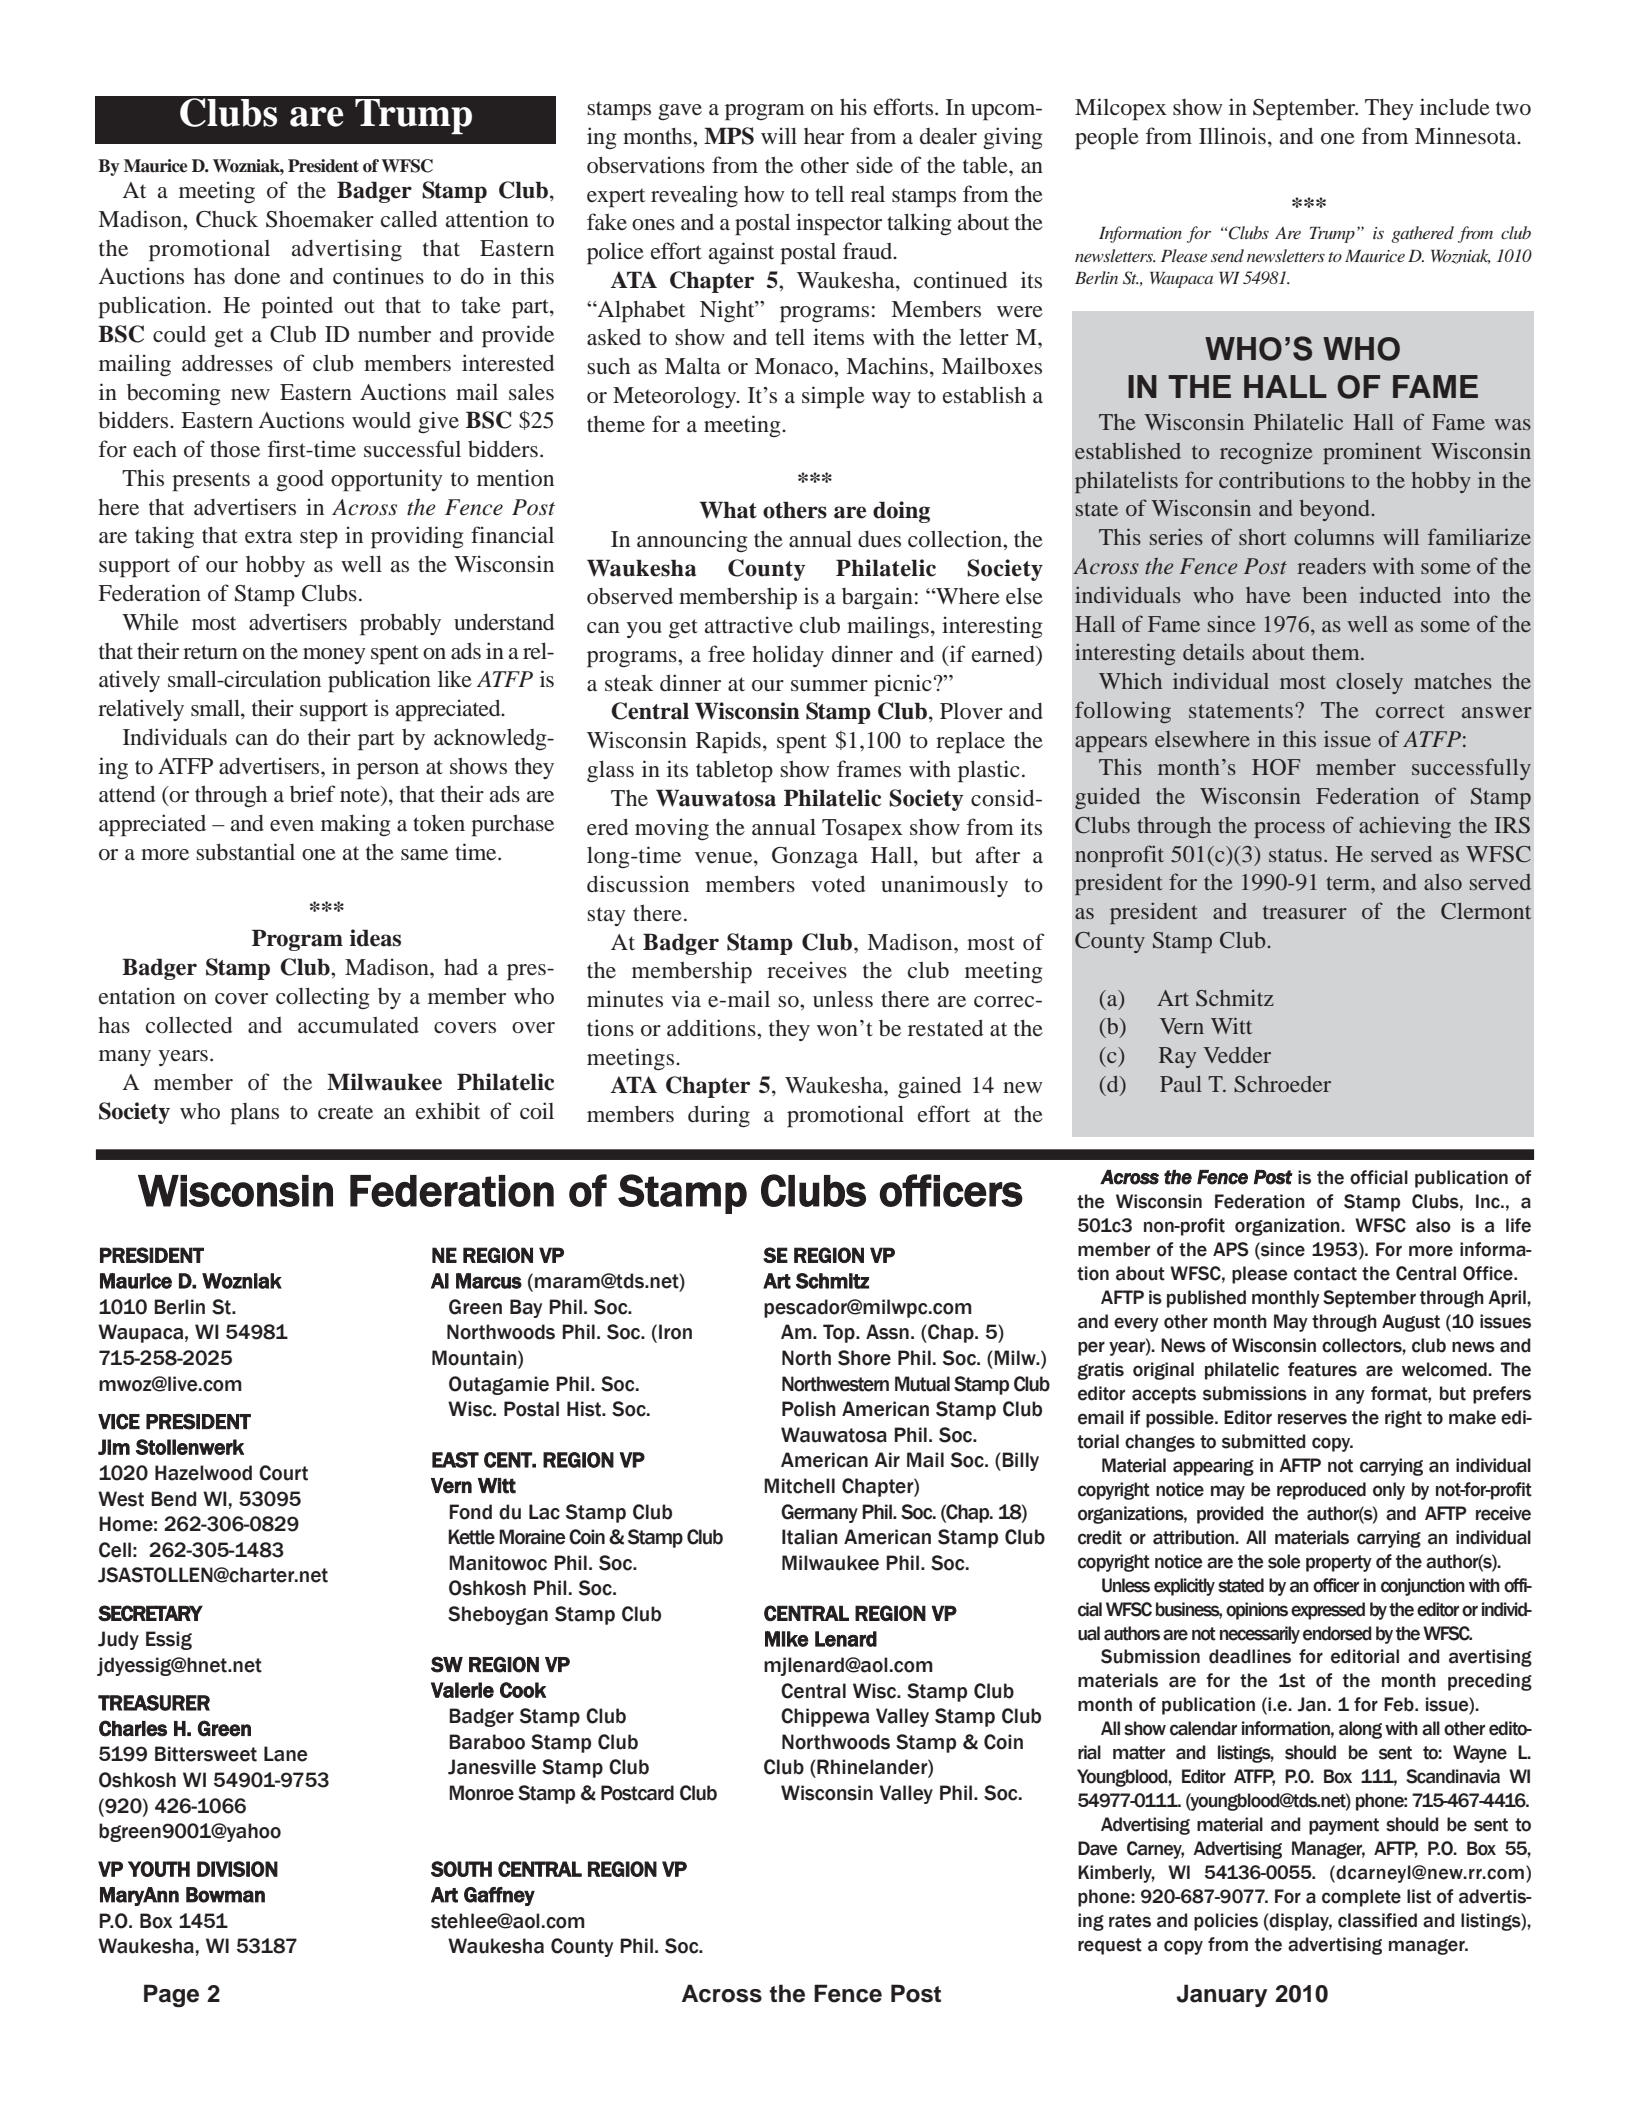 The width and height of the screenshot is (1630, 2110). Describe the element at coordinates (1377, 1920) in the screenshot. I see `classified` at that location.
